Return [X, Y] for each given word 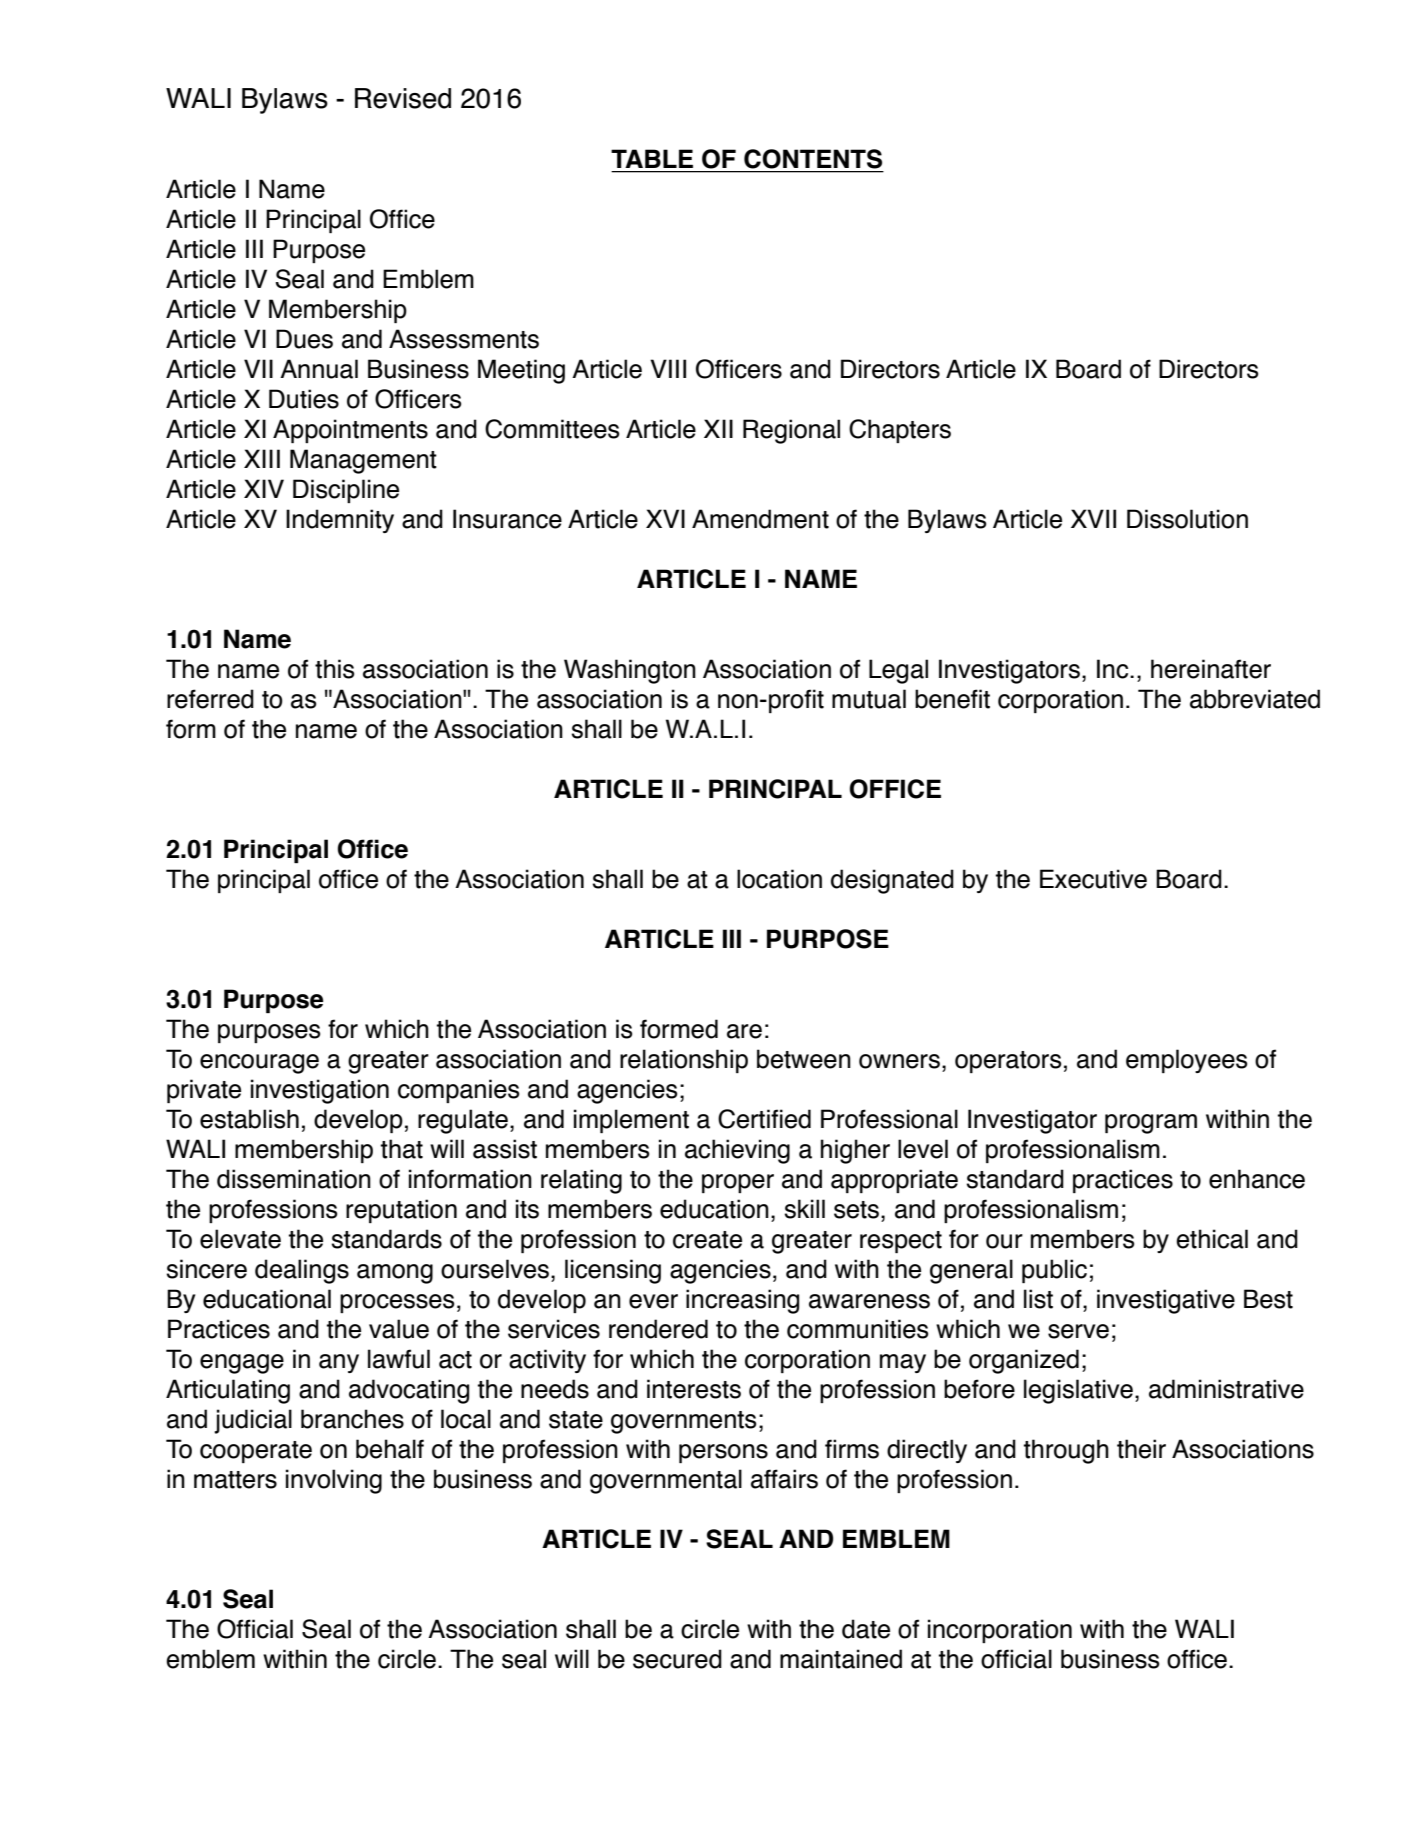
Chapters [900, 431]
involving [334, 1481]
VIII [668, 368]
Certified [764, 1119]
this [334, 669]
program [1151, 1124]
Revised [403, 98]
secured [677, 1659]
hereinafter [1211, 669]
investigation [320, 1091]
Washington [630, 671]
